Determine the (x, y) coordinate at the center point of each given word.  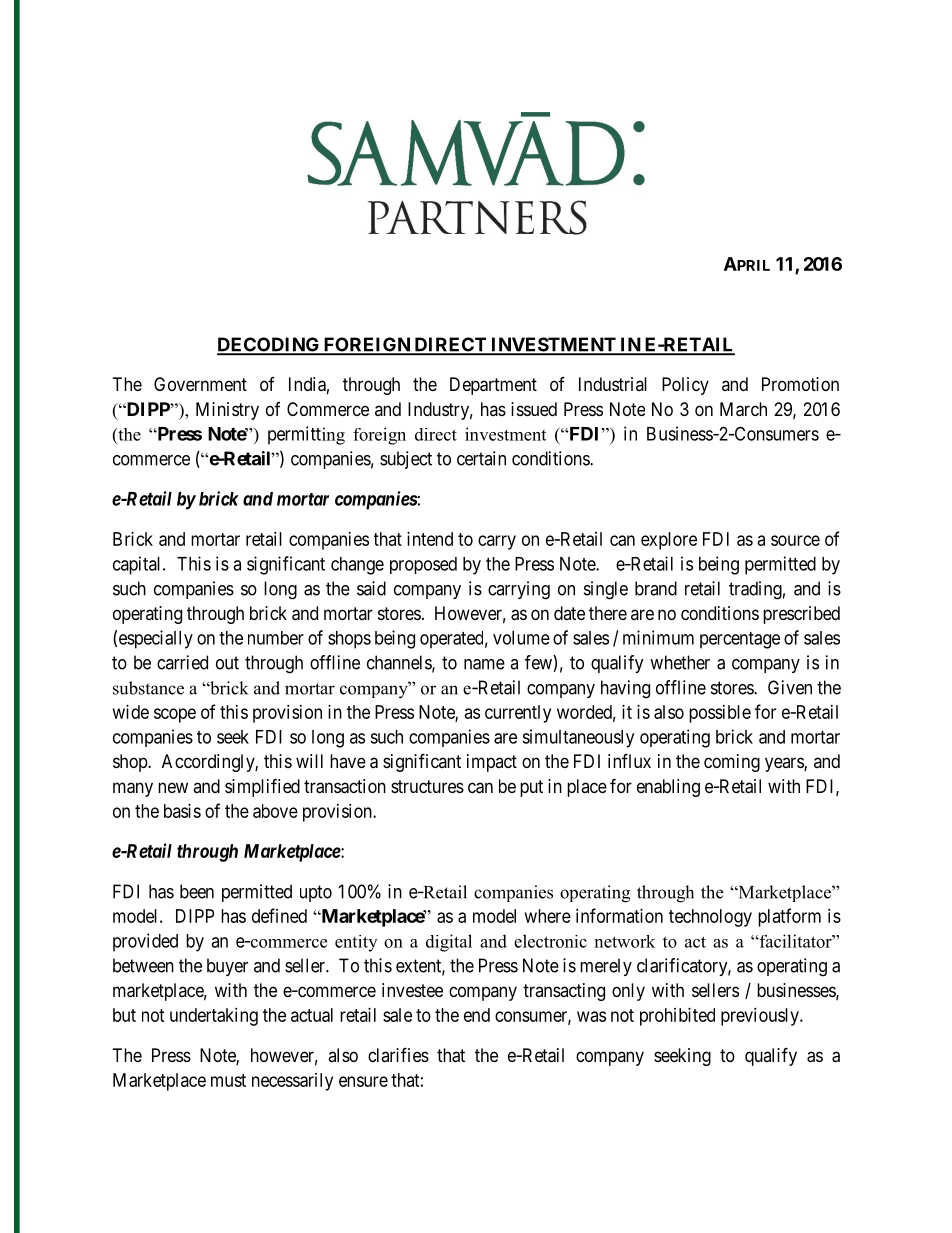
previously (761, 1017)
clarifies (398, 1054)
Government (200, 384)
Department (493, 386)
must (228, 1080)
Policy (685, 386)
